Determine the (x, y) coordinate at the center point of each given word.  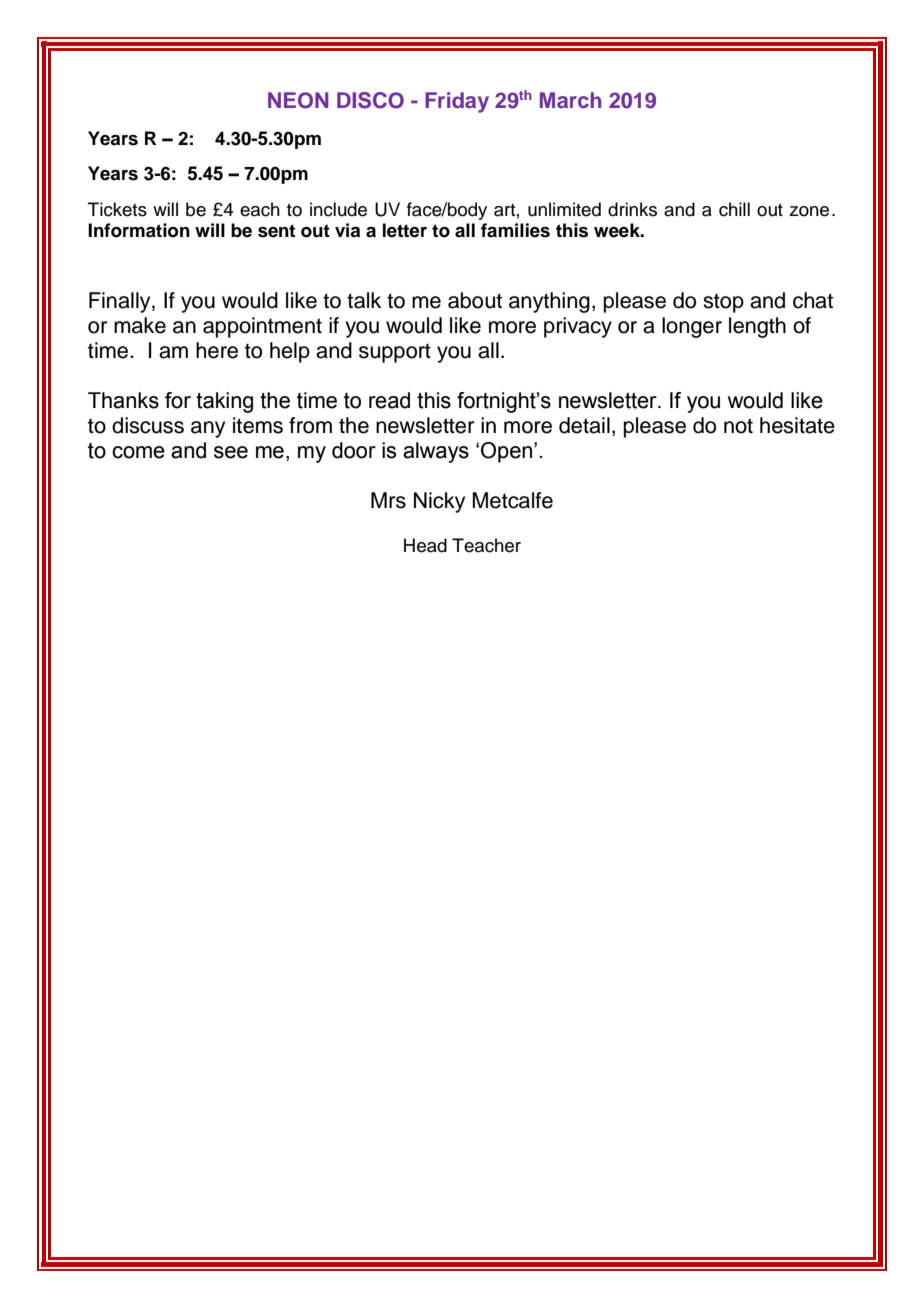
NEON (298, 100)
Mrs (388, 500)
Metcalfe (512, 500)
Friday (457, 102)
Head (425, 545)
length (757, 327)
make (140, 325)
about (475, 300)
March (570, 100)
